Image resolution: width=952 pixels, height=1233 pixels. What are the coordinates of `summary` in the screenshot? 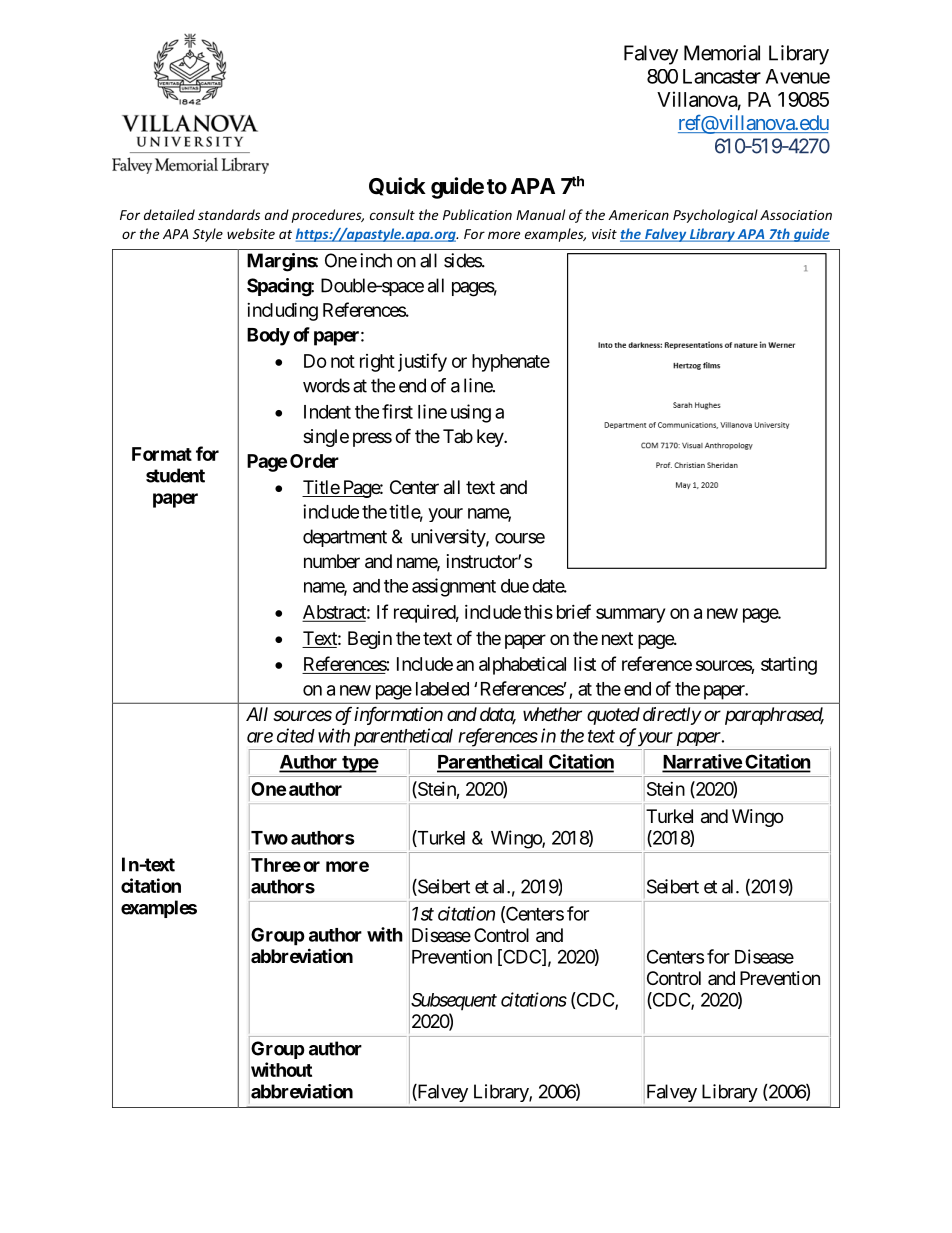 It's located at (630, 615).
